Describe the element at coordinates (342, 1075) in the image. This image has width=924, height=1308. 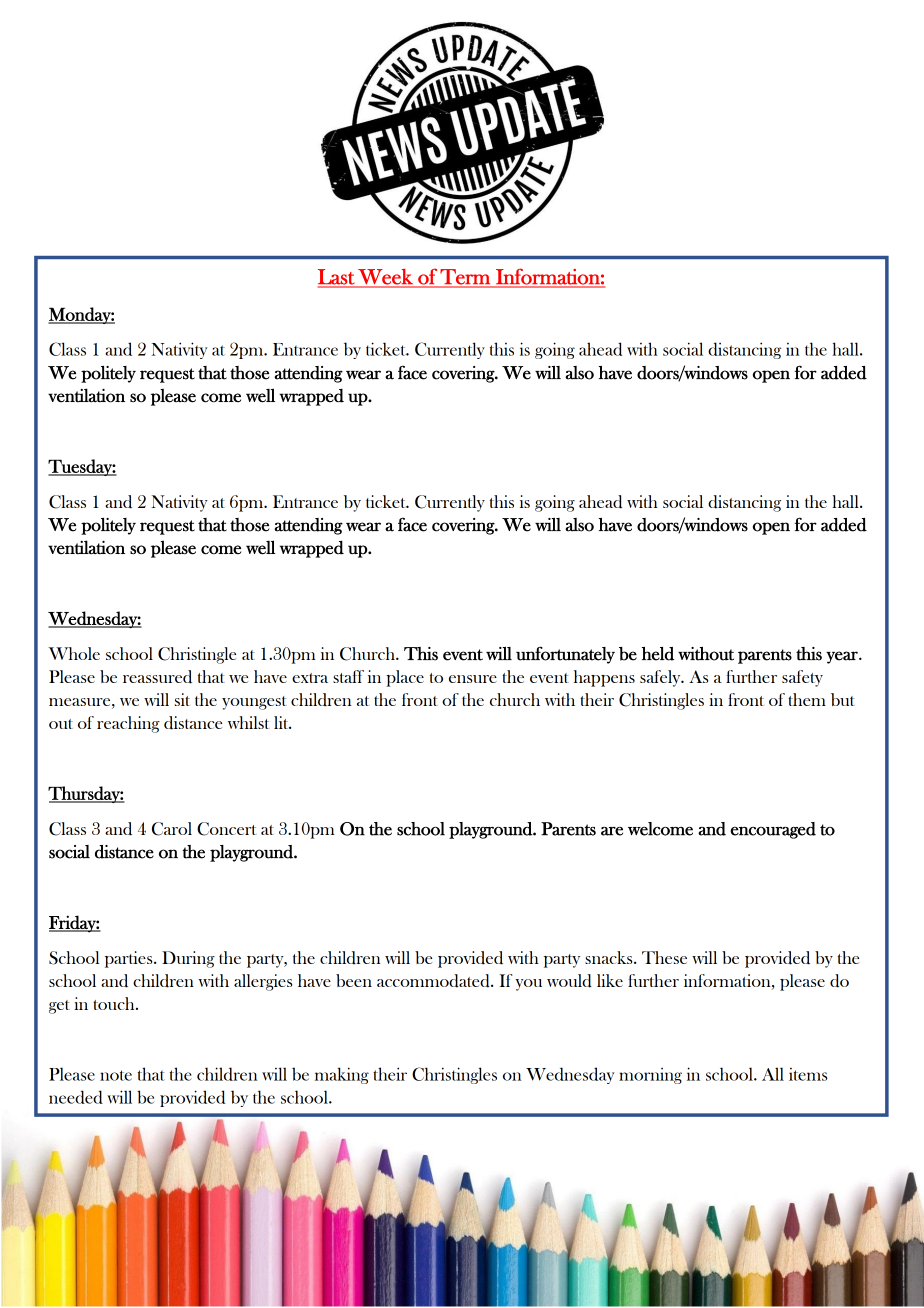
I see `making` at that location.
